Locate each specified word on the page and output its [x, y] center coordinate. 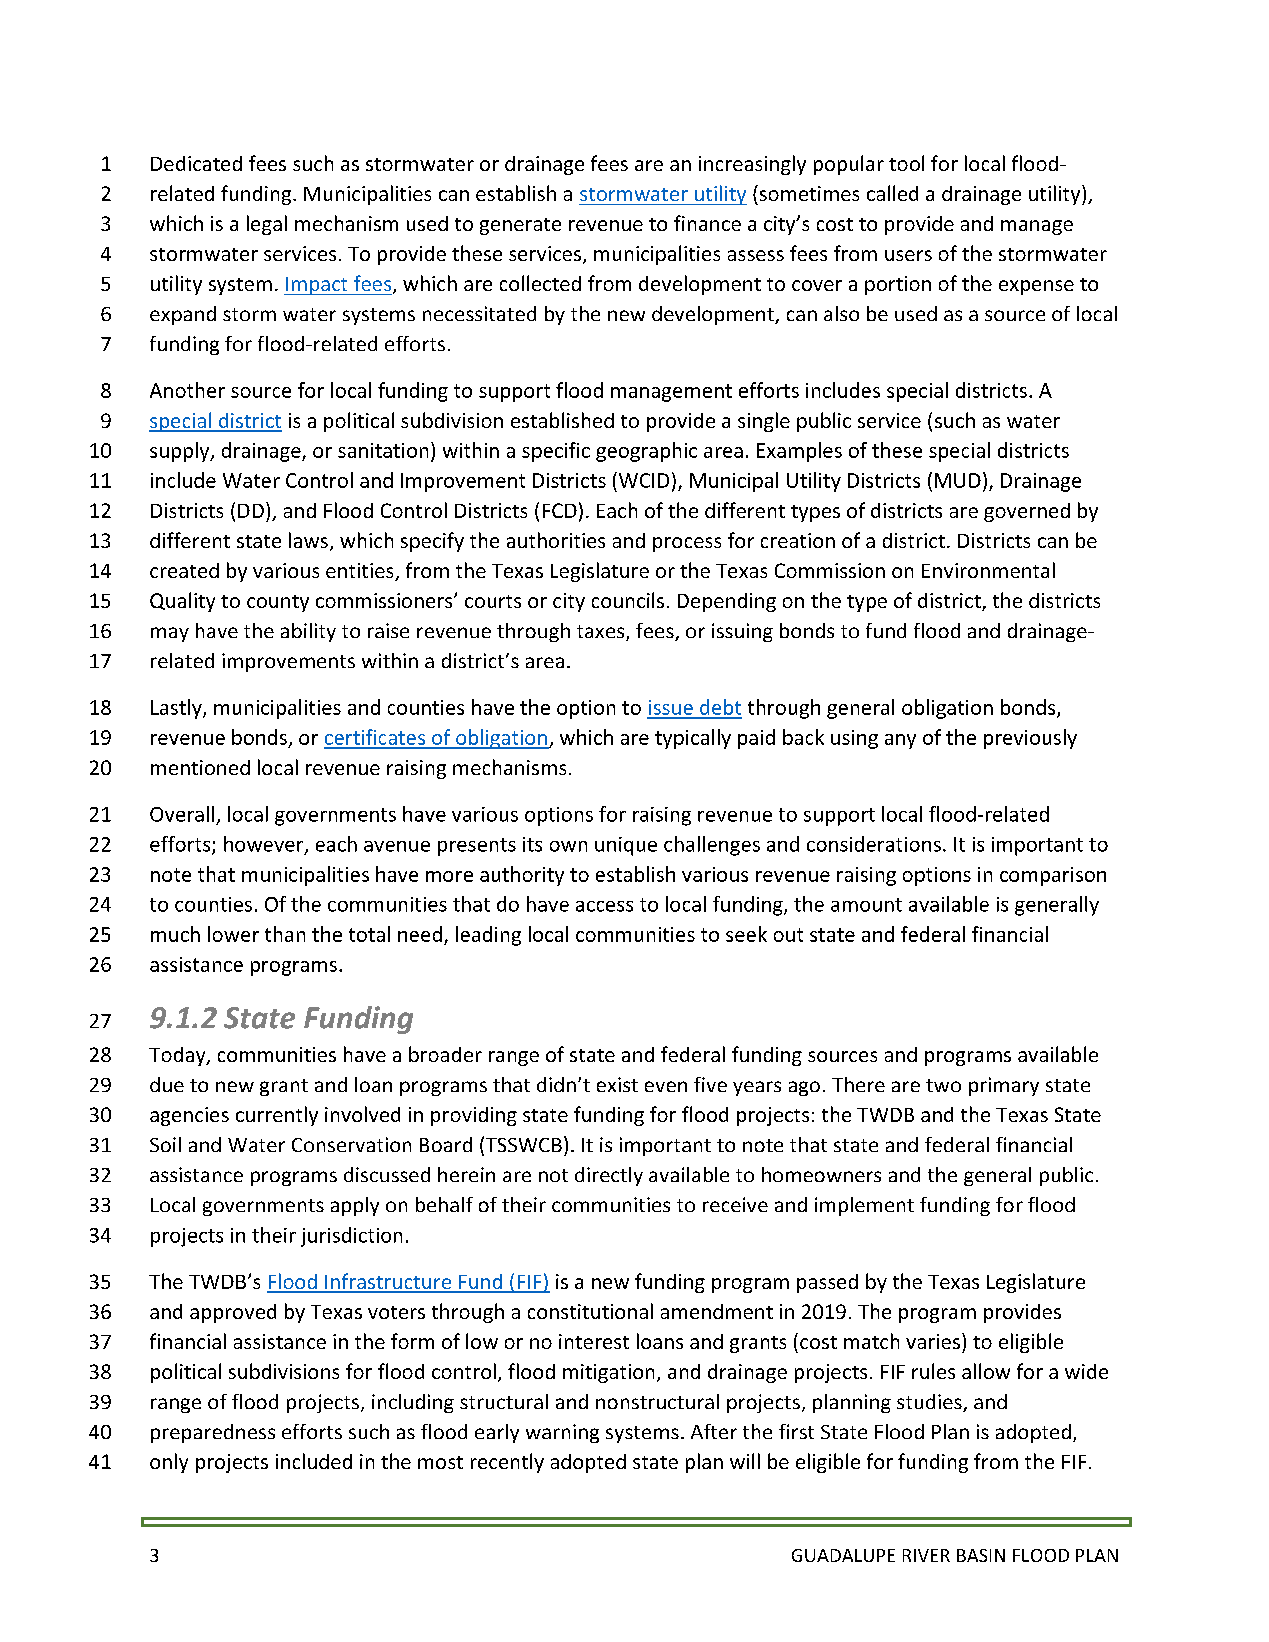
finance [707, 223]
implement [864, 1206]
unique [626, 846]
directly [609, 1176]
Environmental [988, 570]
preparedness [213, 1433]
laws [308, 540]
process [687, 544]
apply [355, 1206]
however [265, 845]
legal [267, 225]
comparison [1053, 876]
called [892, 193]
